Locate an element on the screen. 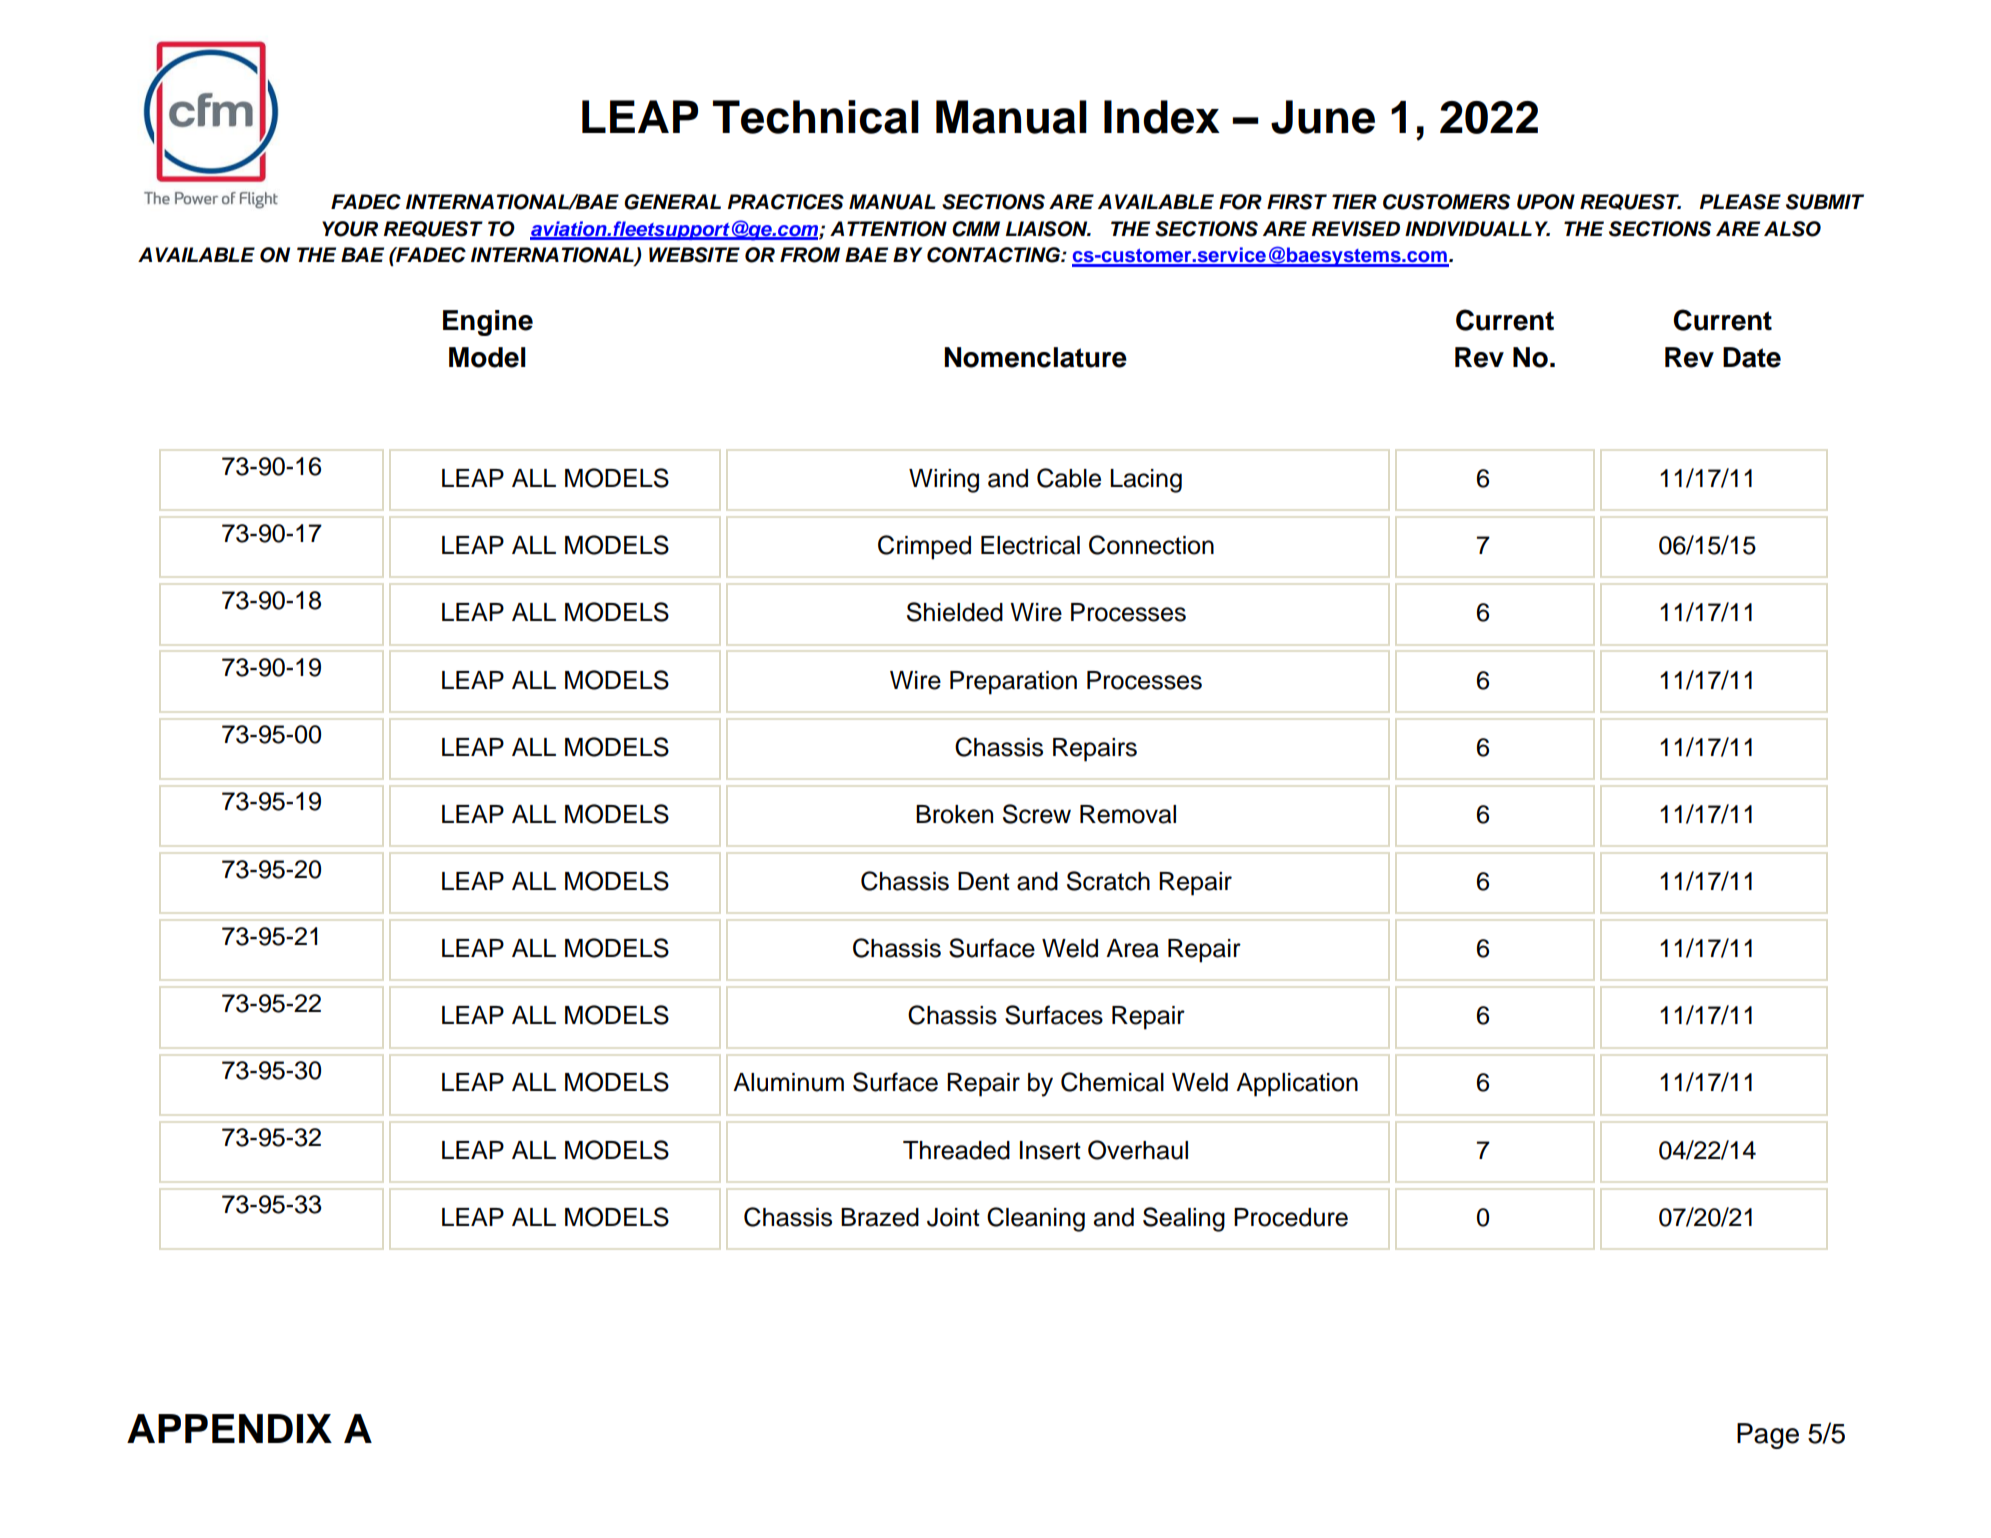  UPON is located at coordinates (1546, 202).
